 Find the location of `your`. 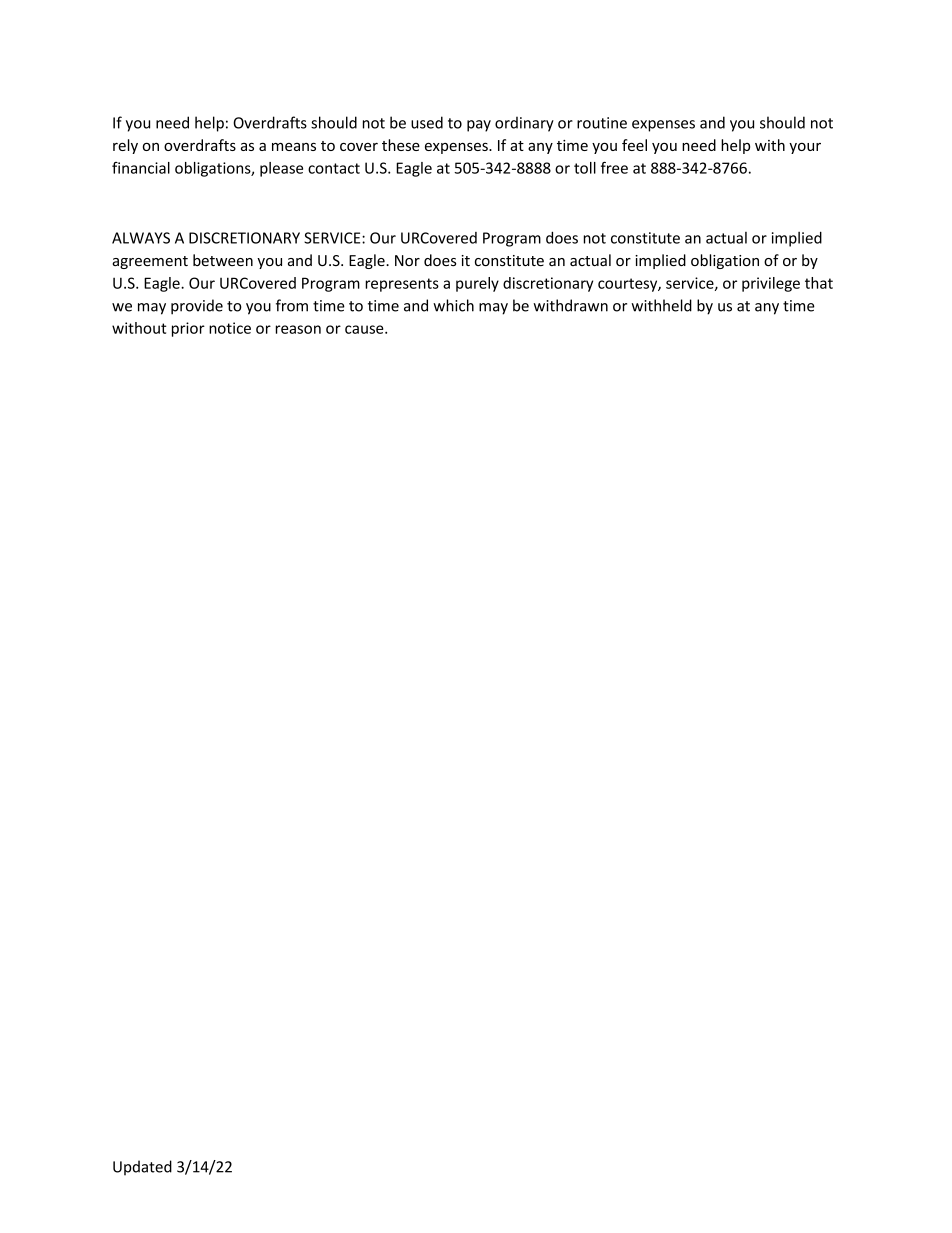

your is located at coordinates (805, 148).
